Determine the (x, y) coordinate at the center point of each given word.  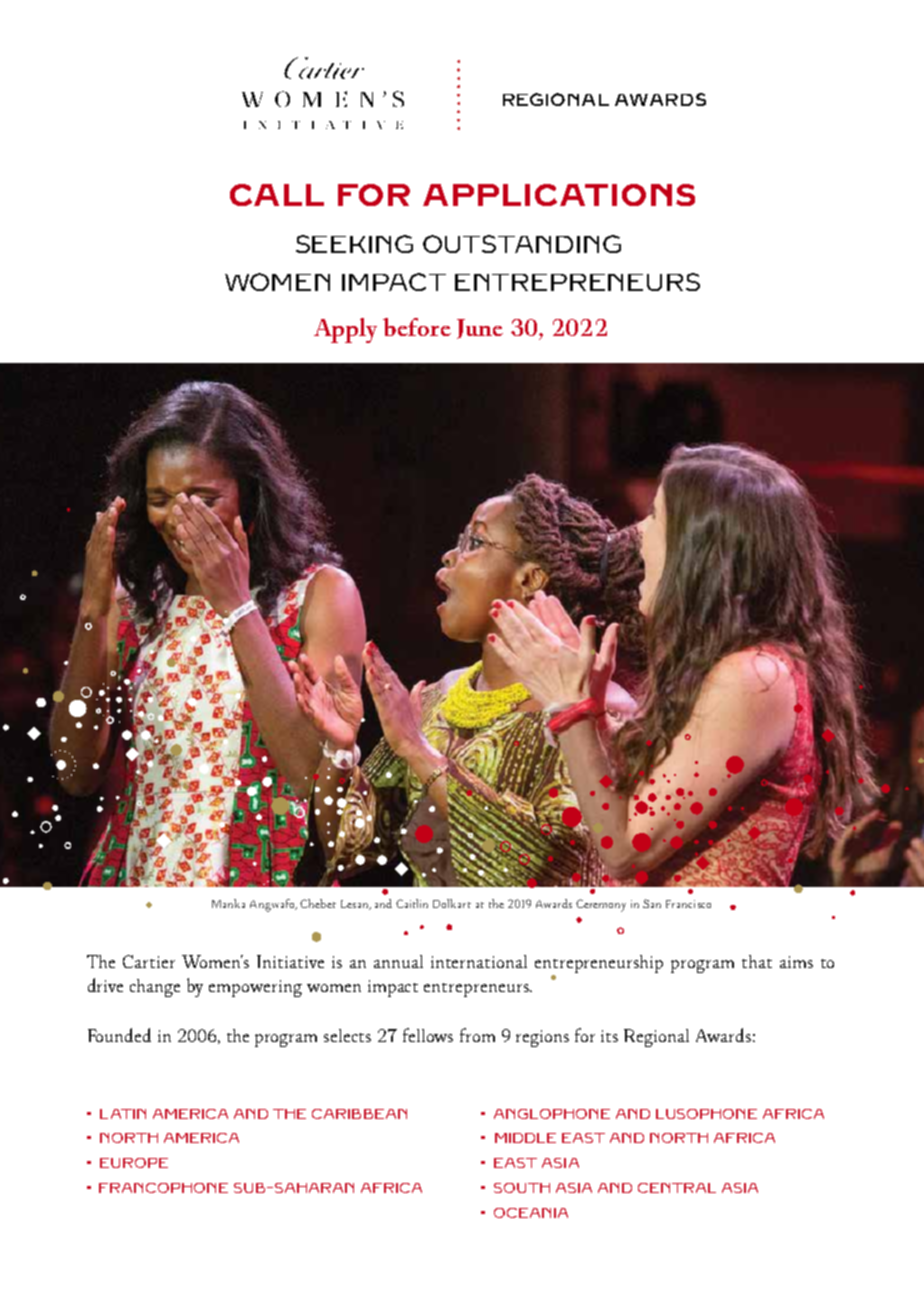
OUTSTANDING (522, 244)
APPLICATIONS (559, 195)
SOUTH (522, 1188)
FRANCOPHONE (163, 1188)
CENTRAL (677, 1188)
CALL (277, 195)
